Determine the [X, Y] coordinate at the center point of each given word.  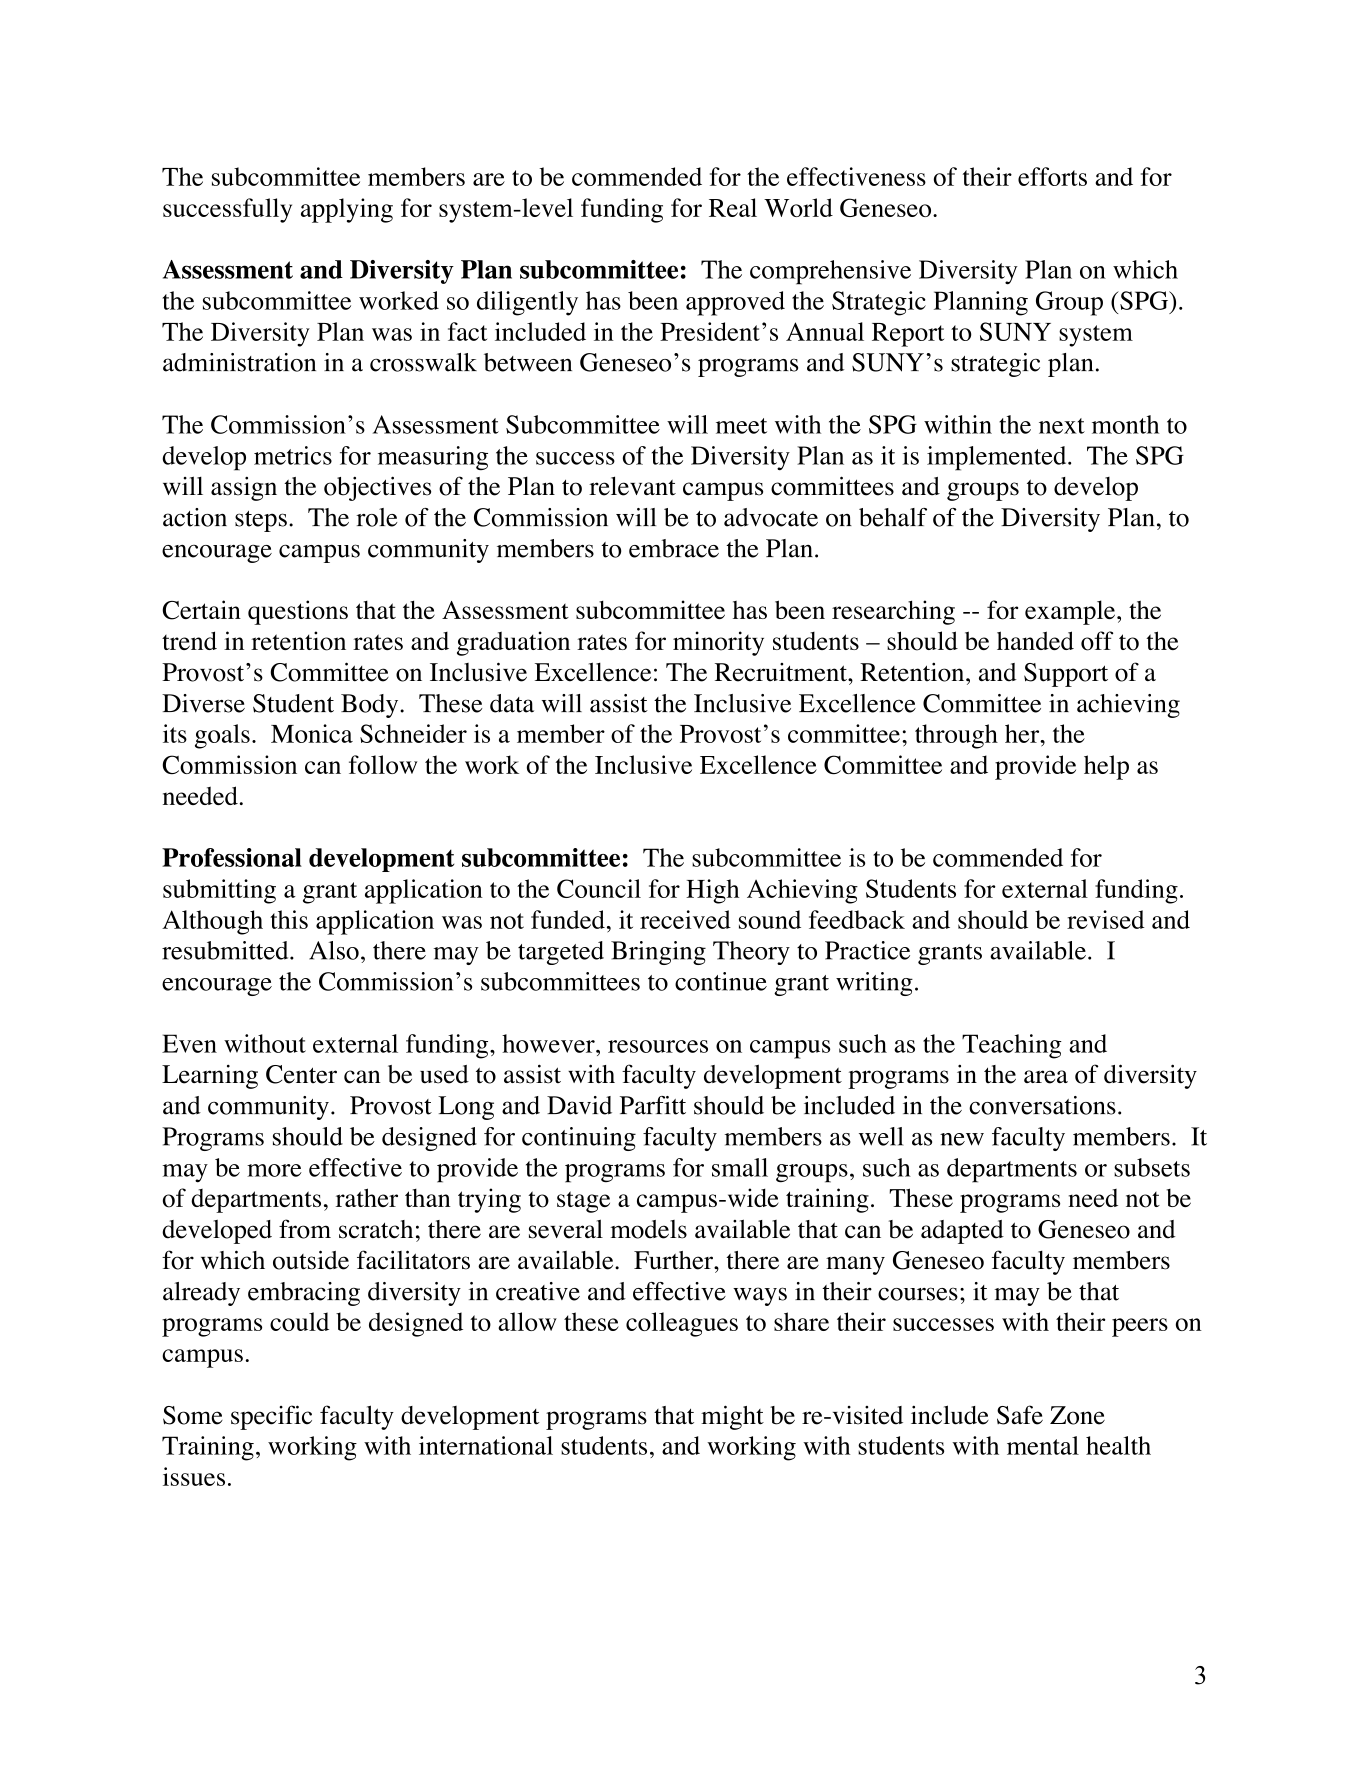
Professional [232, 857]
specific [271, 1417]
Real [733, 207]
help [1106, 767]
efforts [1052, 176]
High [712, 891]
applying [347, 210]
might [732, 1417]
